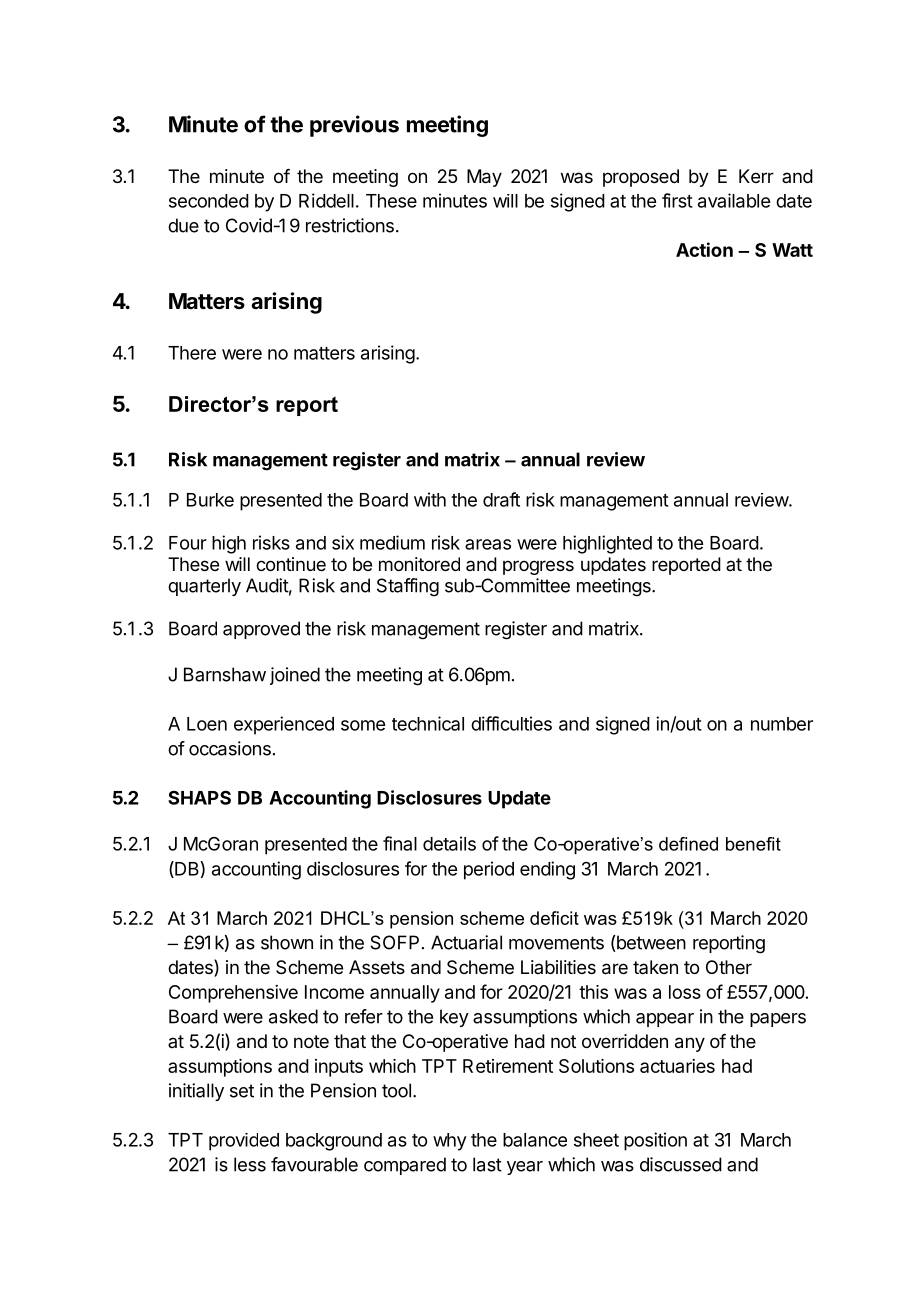 The image size is (924, 1308). What do you see at coordinates (287, 942) in the screenshot?
I see `shown` at bounding box center [287, 942].
